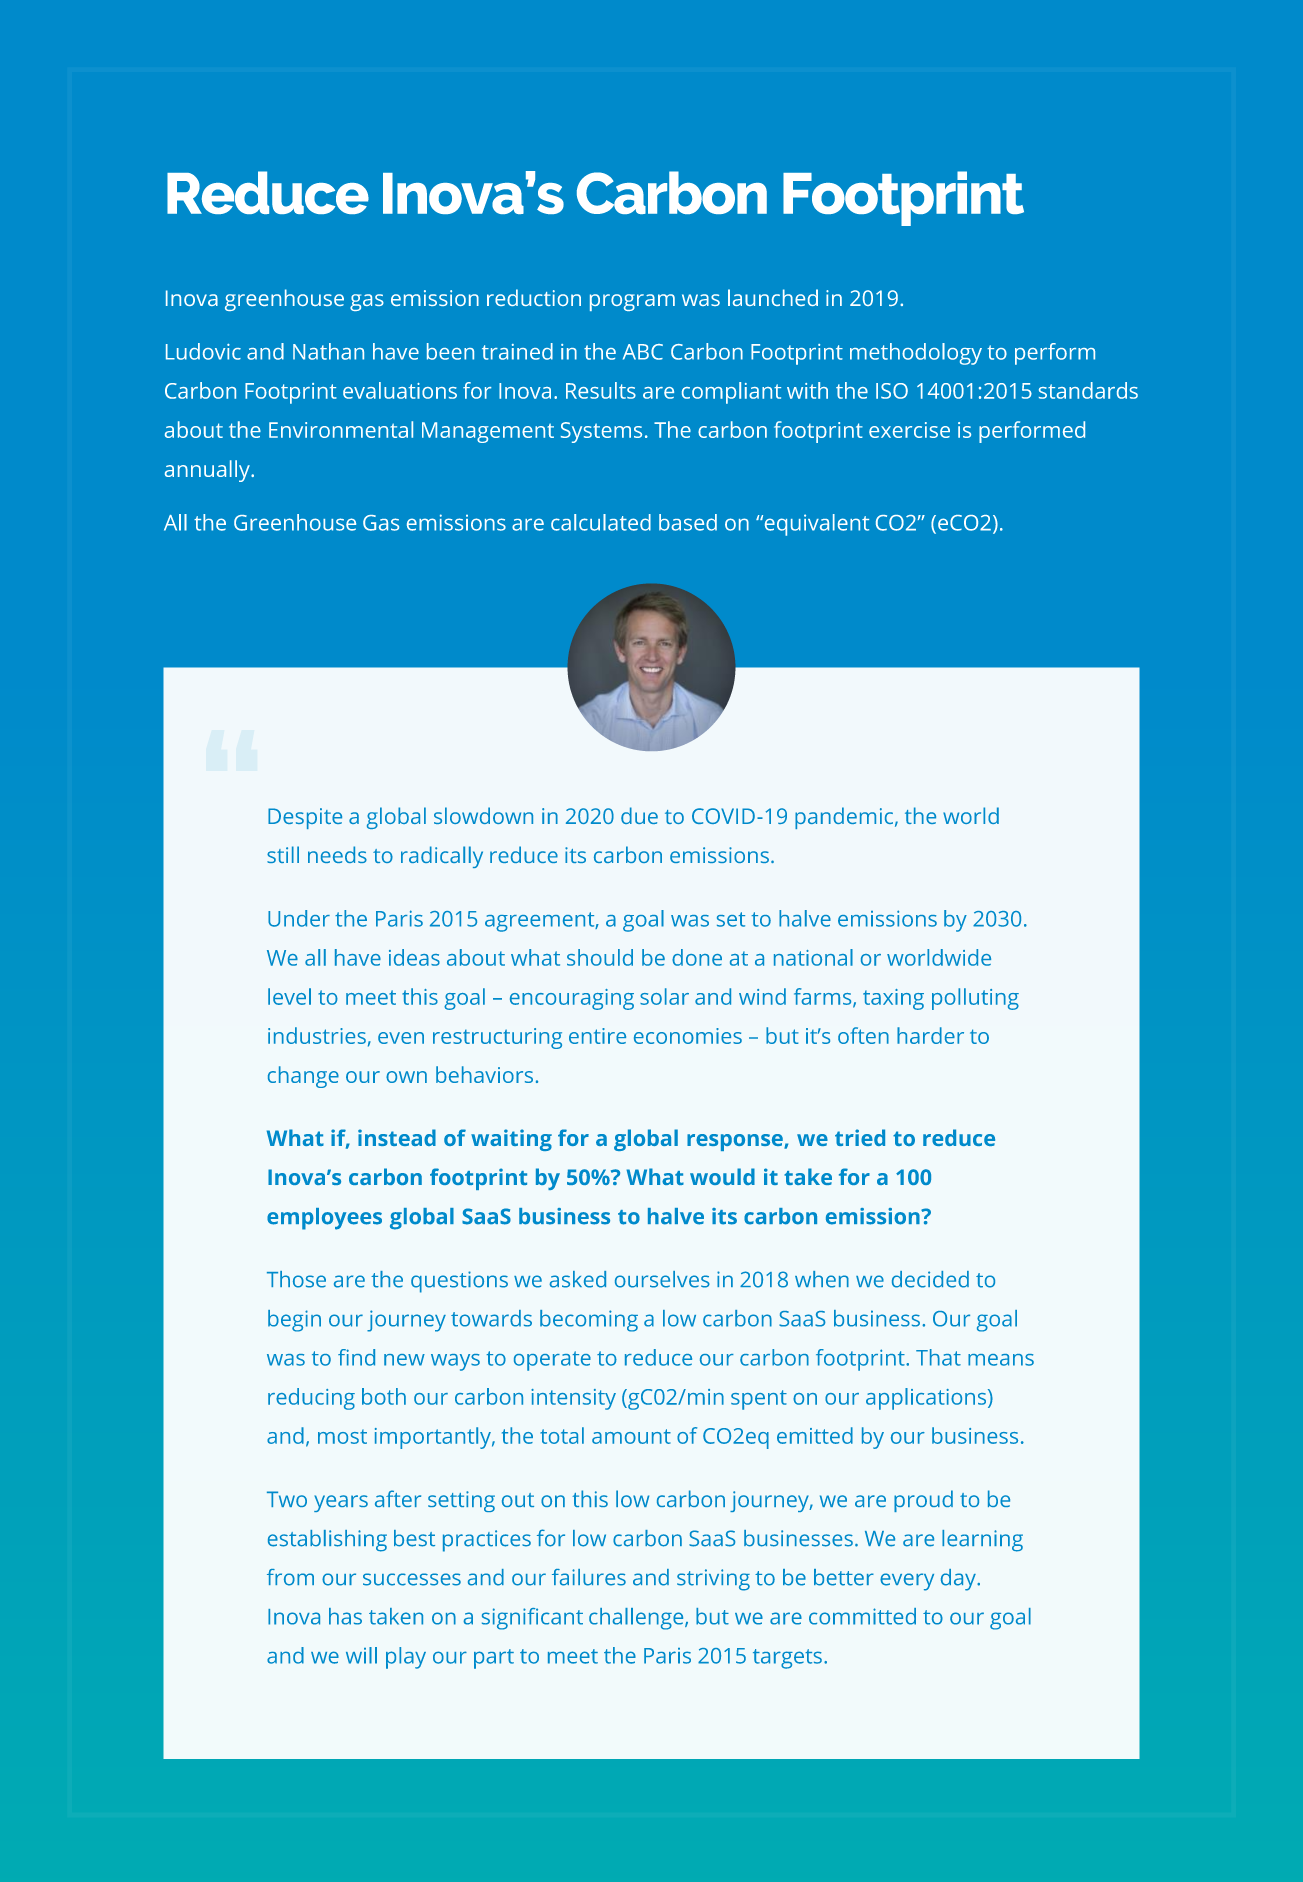  What do you see at coordinates (916, 354) in the document?
I see `methodology` at bounding box center [916, 354].
